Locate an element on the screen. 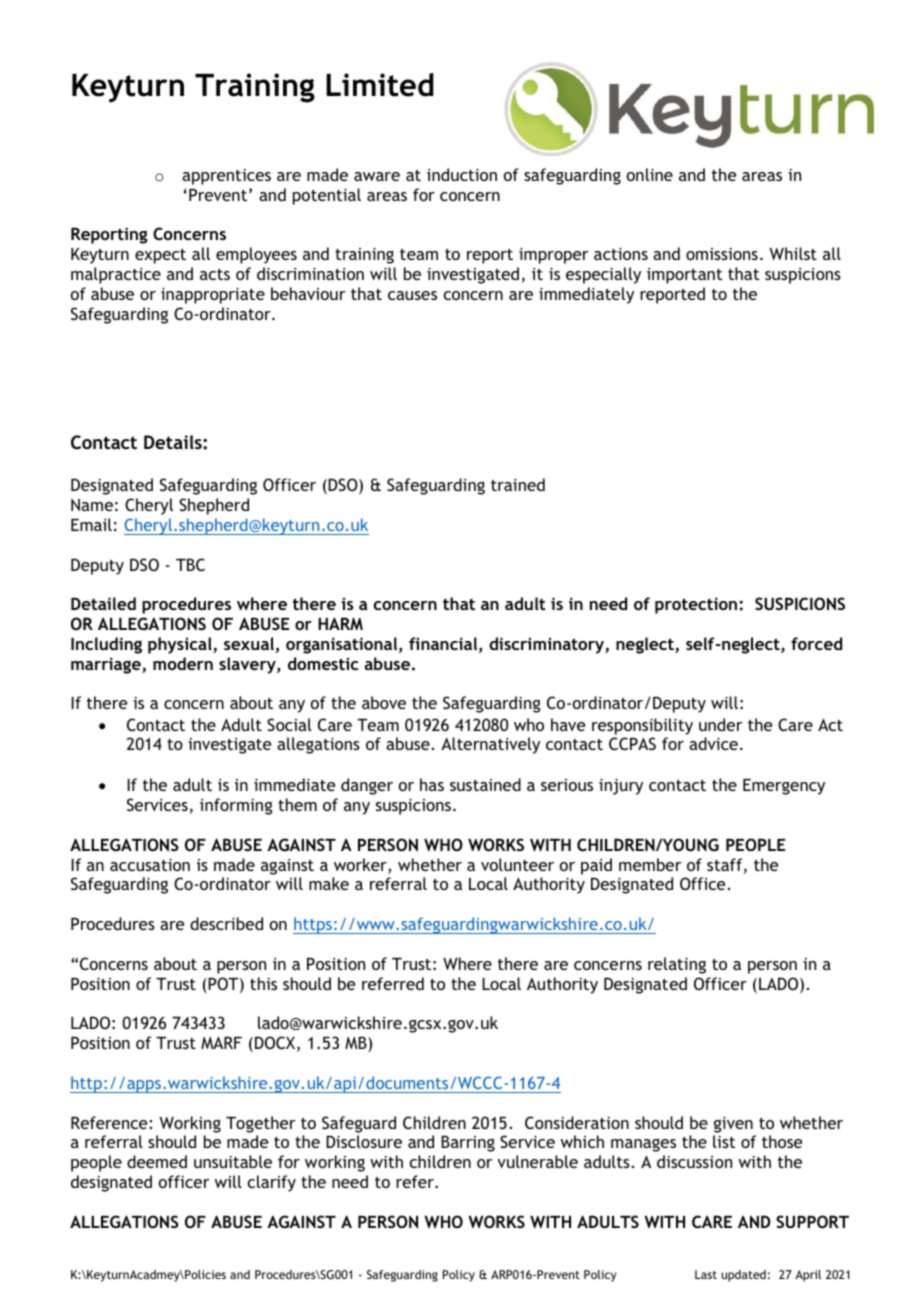 The height and width of the screenshot is (1308, 924). under is located at coordinates (720, 724).
